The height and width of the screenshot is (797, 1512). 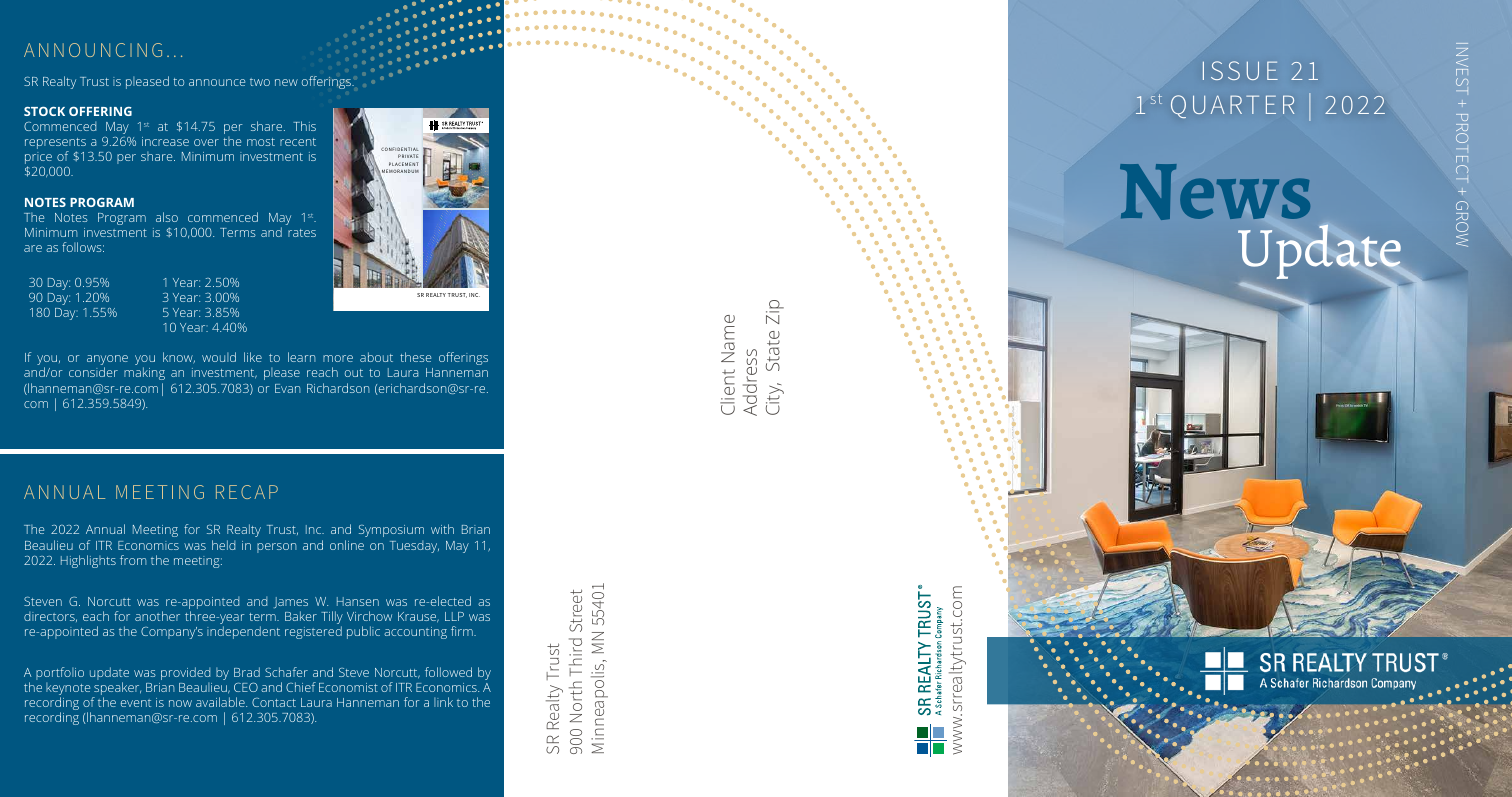 I want to click on announce, so click(x=217, y=82).
